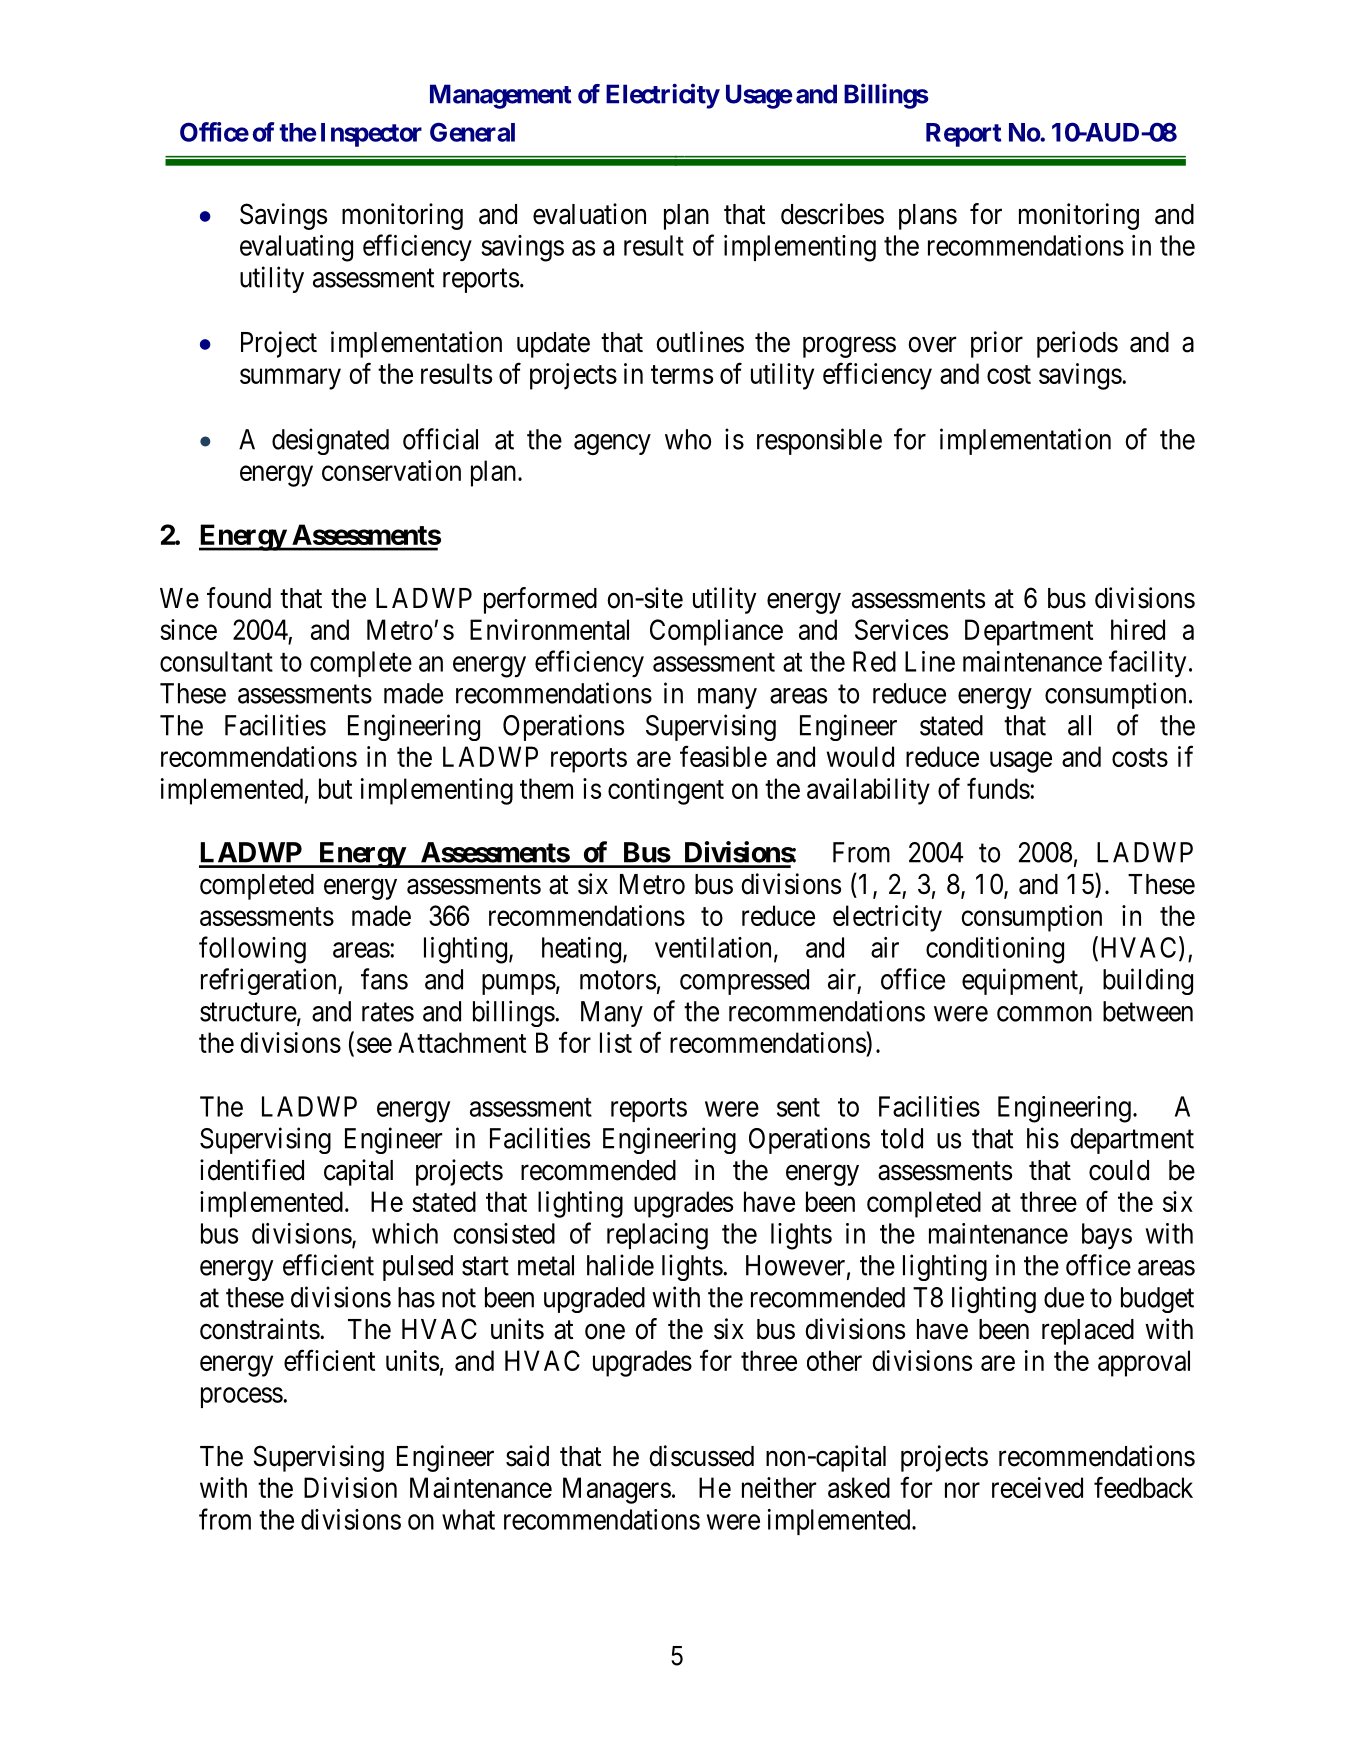  What do you see at coordinates (371, 135) in the page?
I see `Inspector` at bounding box center [371, 135].
